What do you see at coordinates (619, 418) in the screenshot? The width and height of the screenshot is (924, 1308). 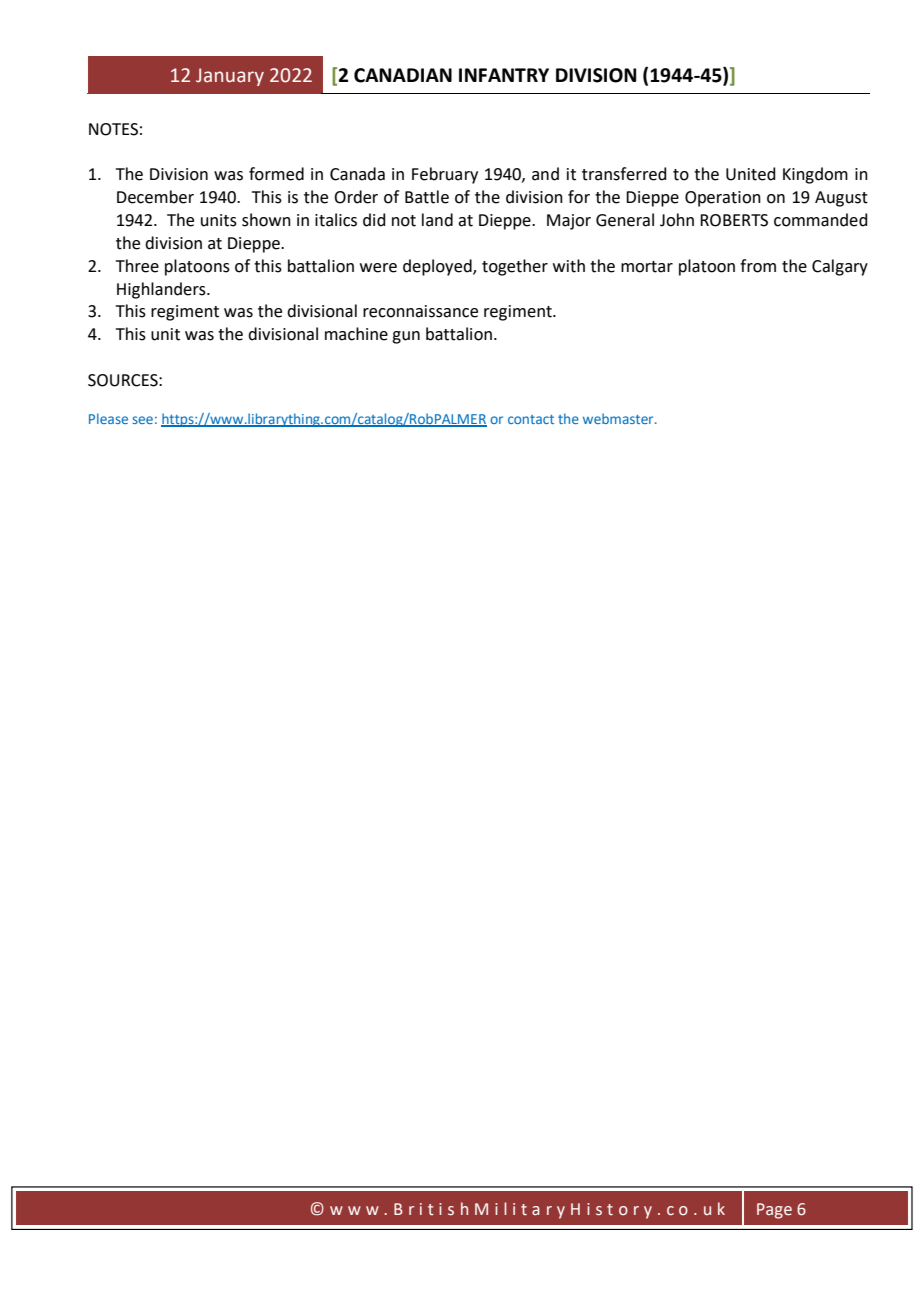 I see `webmaster` at bounding box center [619, 418].
